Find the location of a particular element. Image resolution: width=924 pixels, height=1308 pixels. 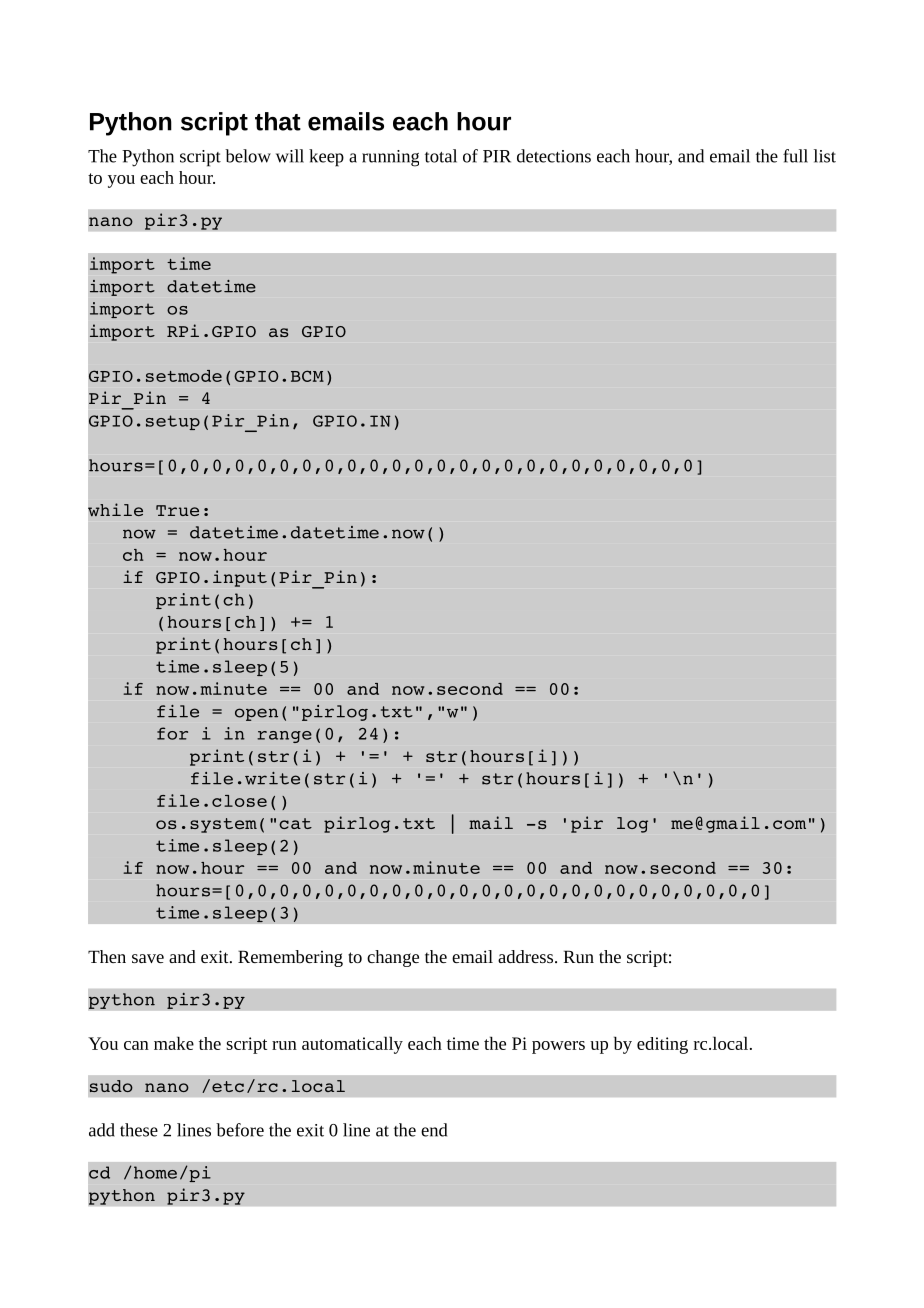

before is located at coordinates (240, 1130).
